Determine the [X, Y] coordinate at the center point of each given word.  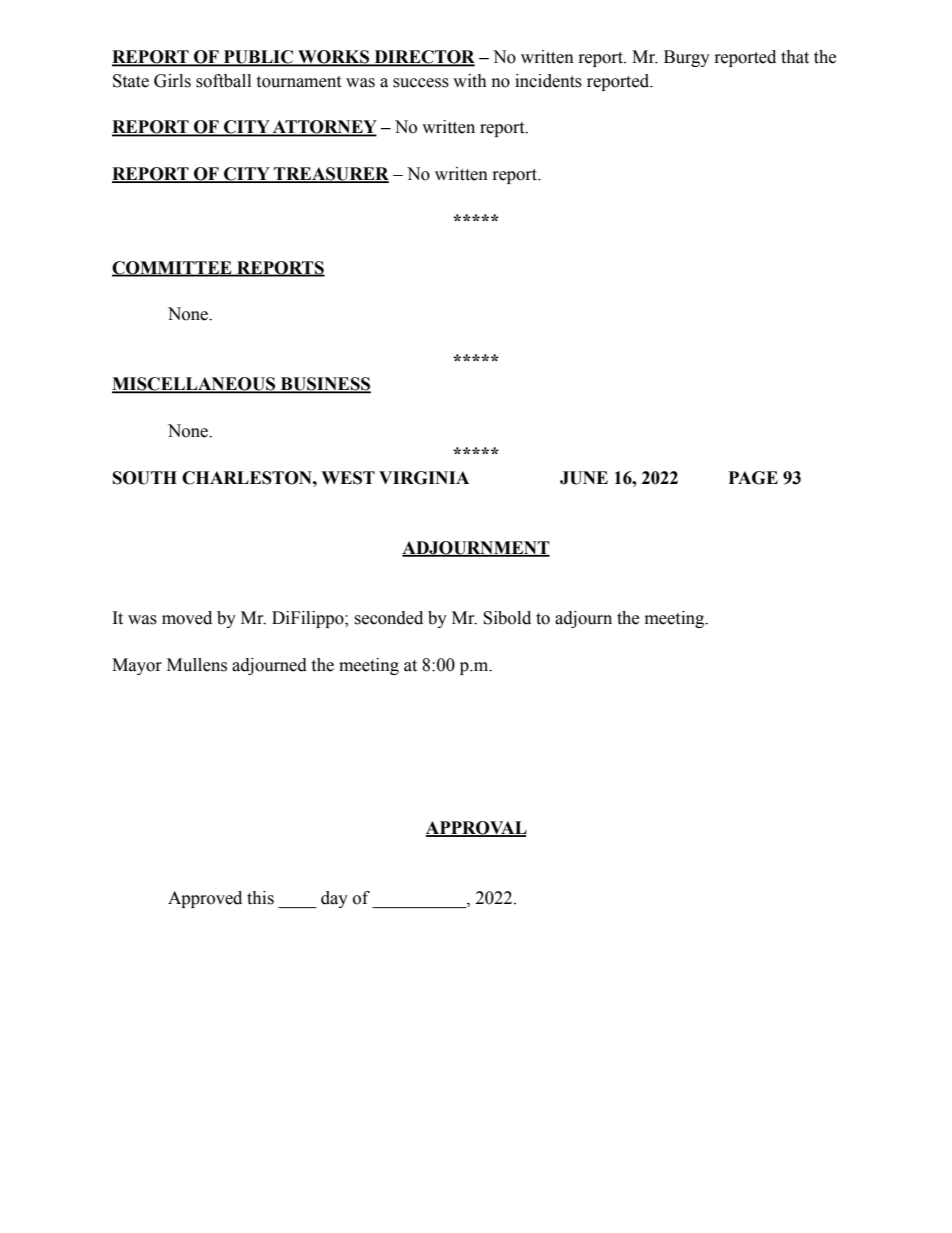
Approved [205, 899]
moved [187, 618]
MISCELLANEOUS [195, 385]
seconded [388, 618]
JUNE [584, 478]
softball [223, 81]
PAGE [753, 478]
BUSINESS [324, 385]
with [470, 81]
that [795, 57]
